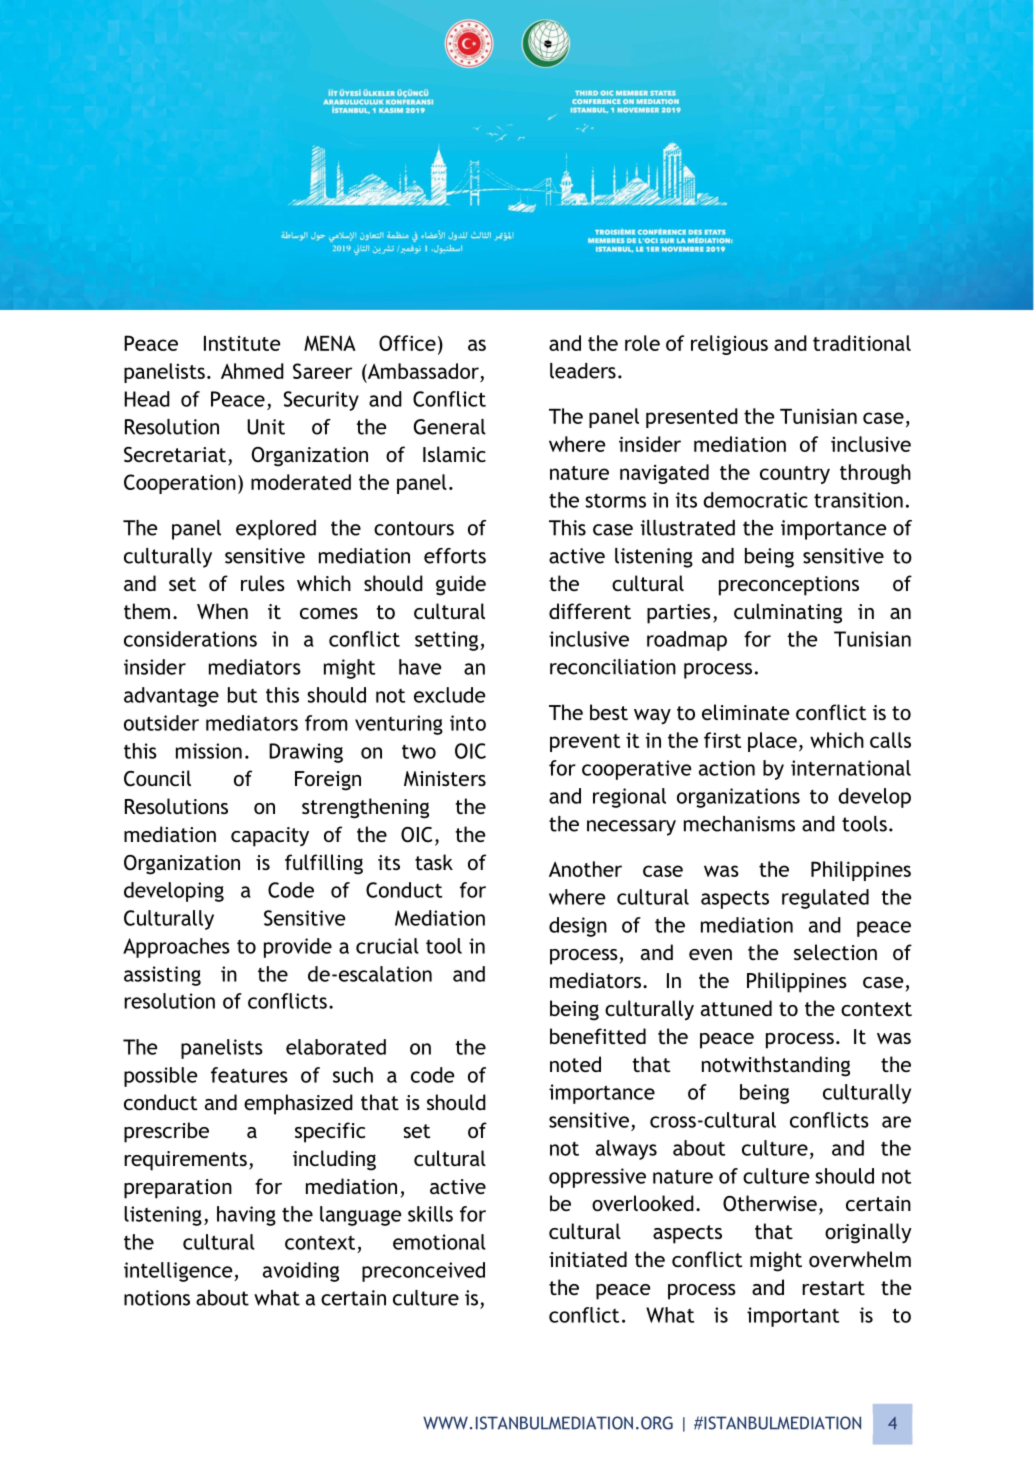 This screenshot has height=1464, width=1035. What do you see at coordinates (739, 824) in the screenshot?
I see `mechanisms` at bounding box center [739, 824].
